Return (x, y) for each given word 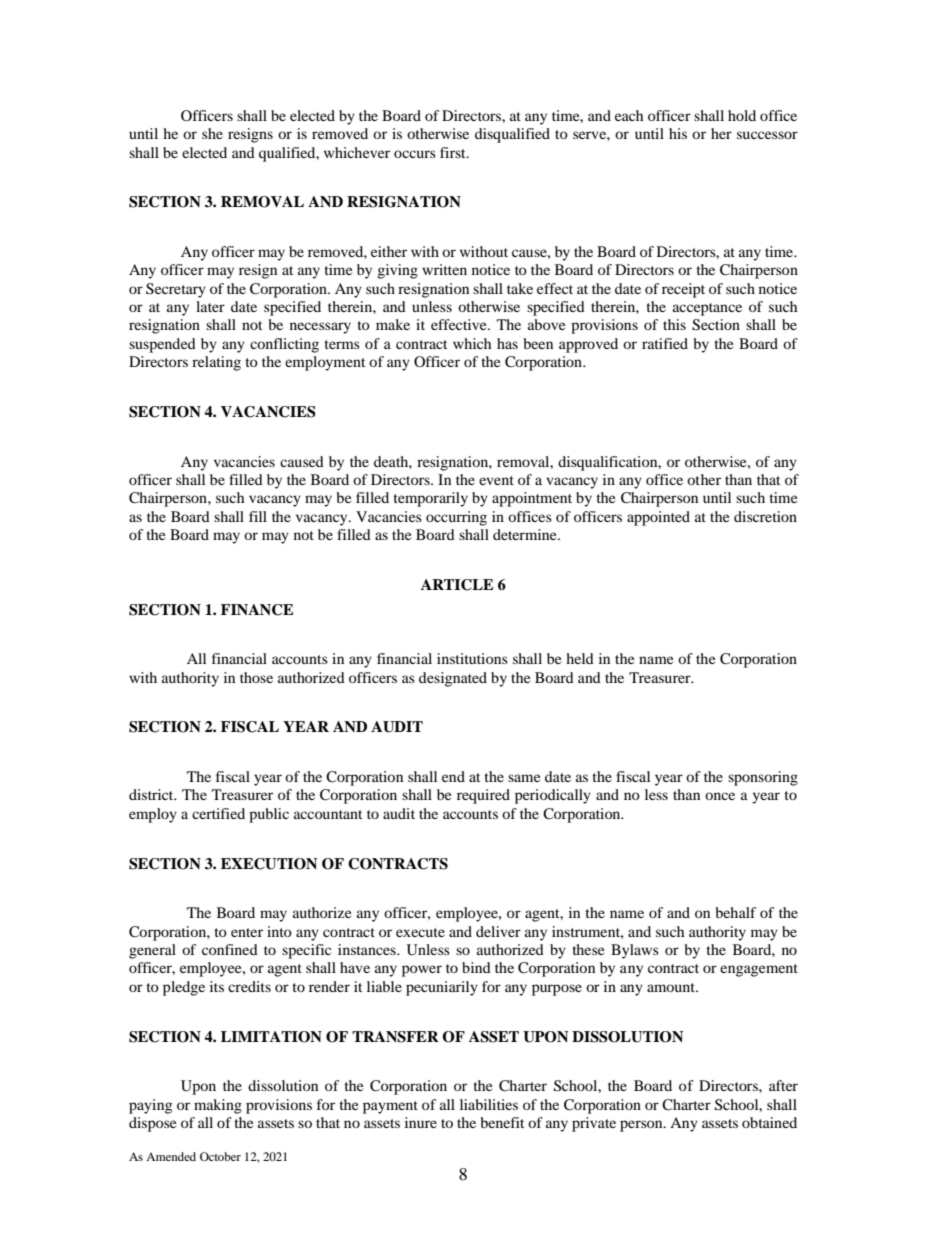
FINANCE (257, 610)
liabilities (489, 1104)
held (580, 658)
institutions (472, 658)
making (218, 1106)
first (454, 152)
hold (742, 115)
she (212, 133)
